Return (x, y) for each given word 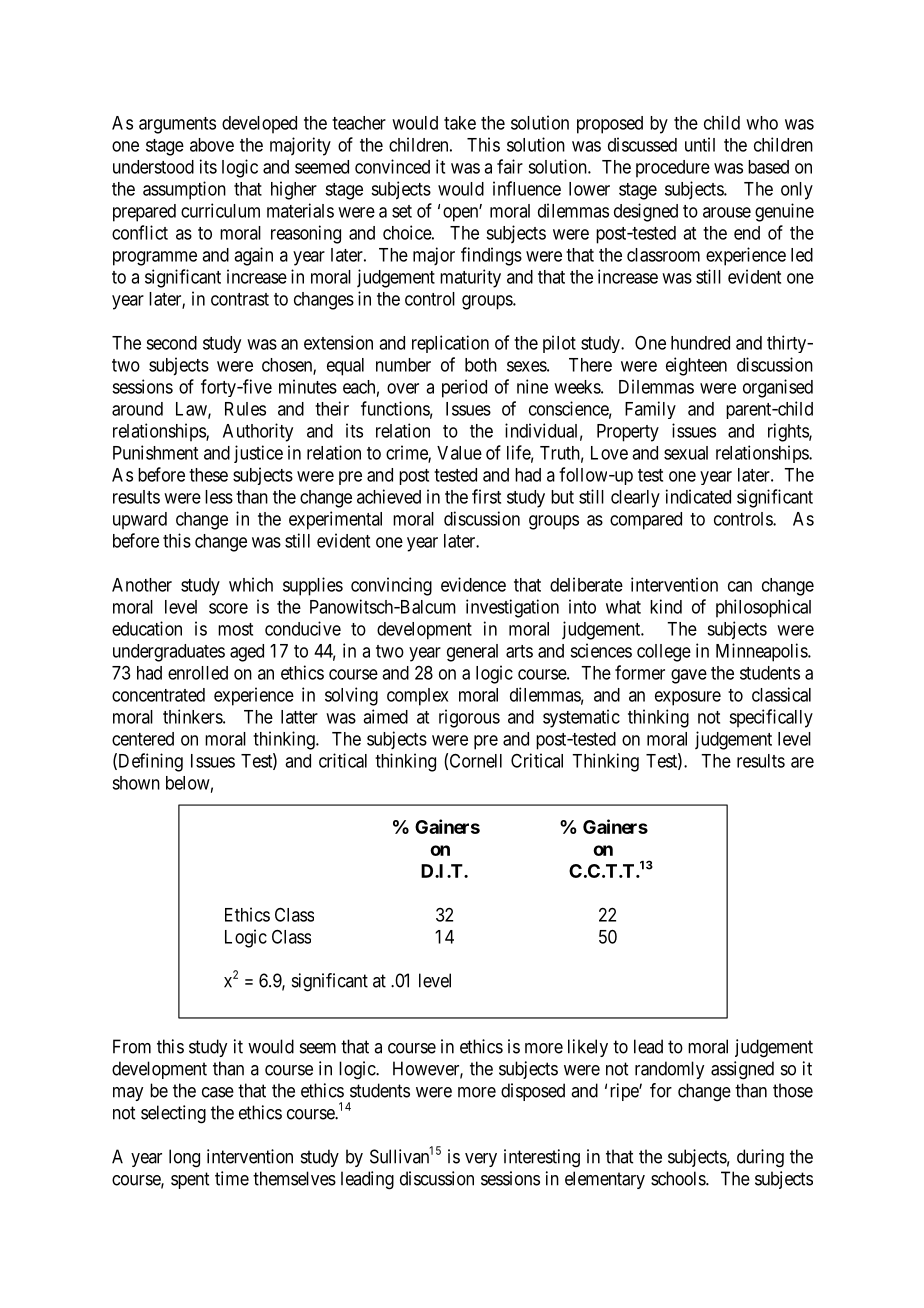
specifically (771, 718)
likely (588, 1048)
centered (143, 739)
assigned (742, 1070)
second (171, 343)
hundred (700, 343)
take (460, 123)
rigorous (469, 718)
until (700, 144)
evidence (473, 584)
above (212, 145)
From (132, 1046)
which (251, 584)
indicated (698, 496)
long (184, 1158)
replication (450, 344)
